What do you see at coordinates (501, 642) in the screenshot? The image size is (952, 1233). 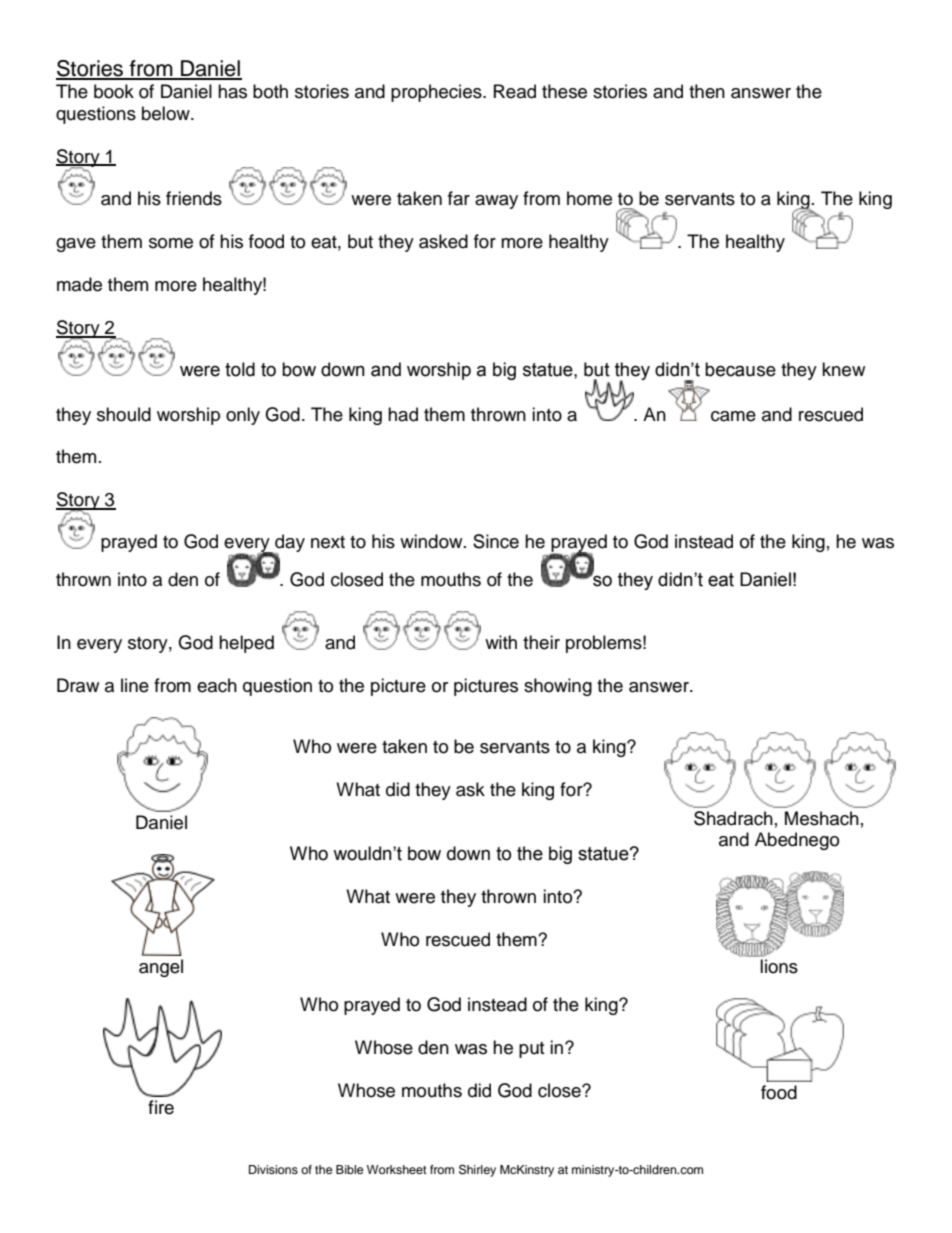 I see `with` at bounding box center [501, 642].
